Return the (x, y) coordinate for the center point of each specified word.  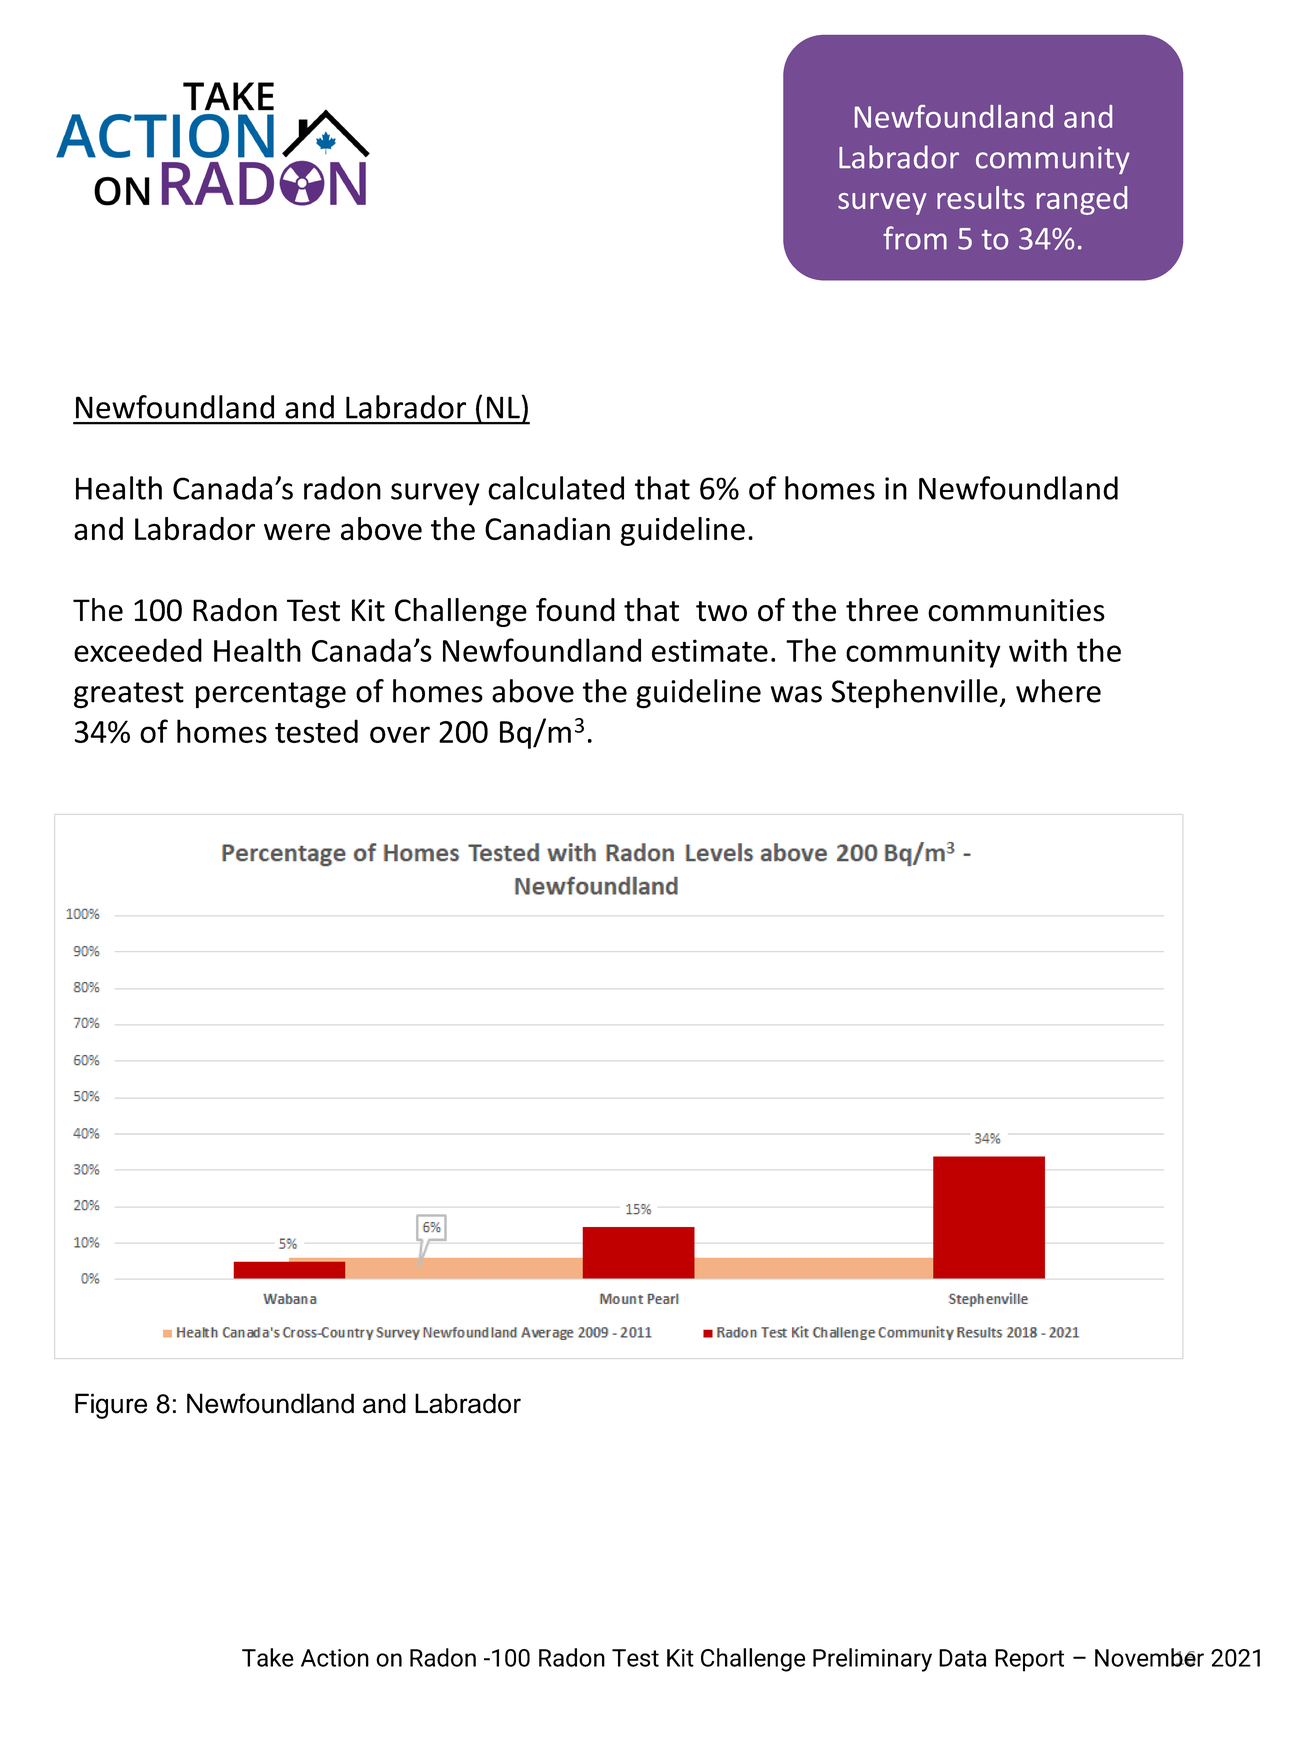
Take (268, 1657)
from (915, 238)
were (297, 532)
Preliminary (872, 1660)
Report (1029, 1660)
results (981, 197)
